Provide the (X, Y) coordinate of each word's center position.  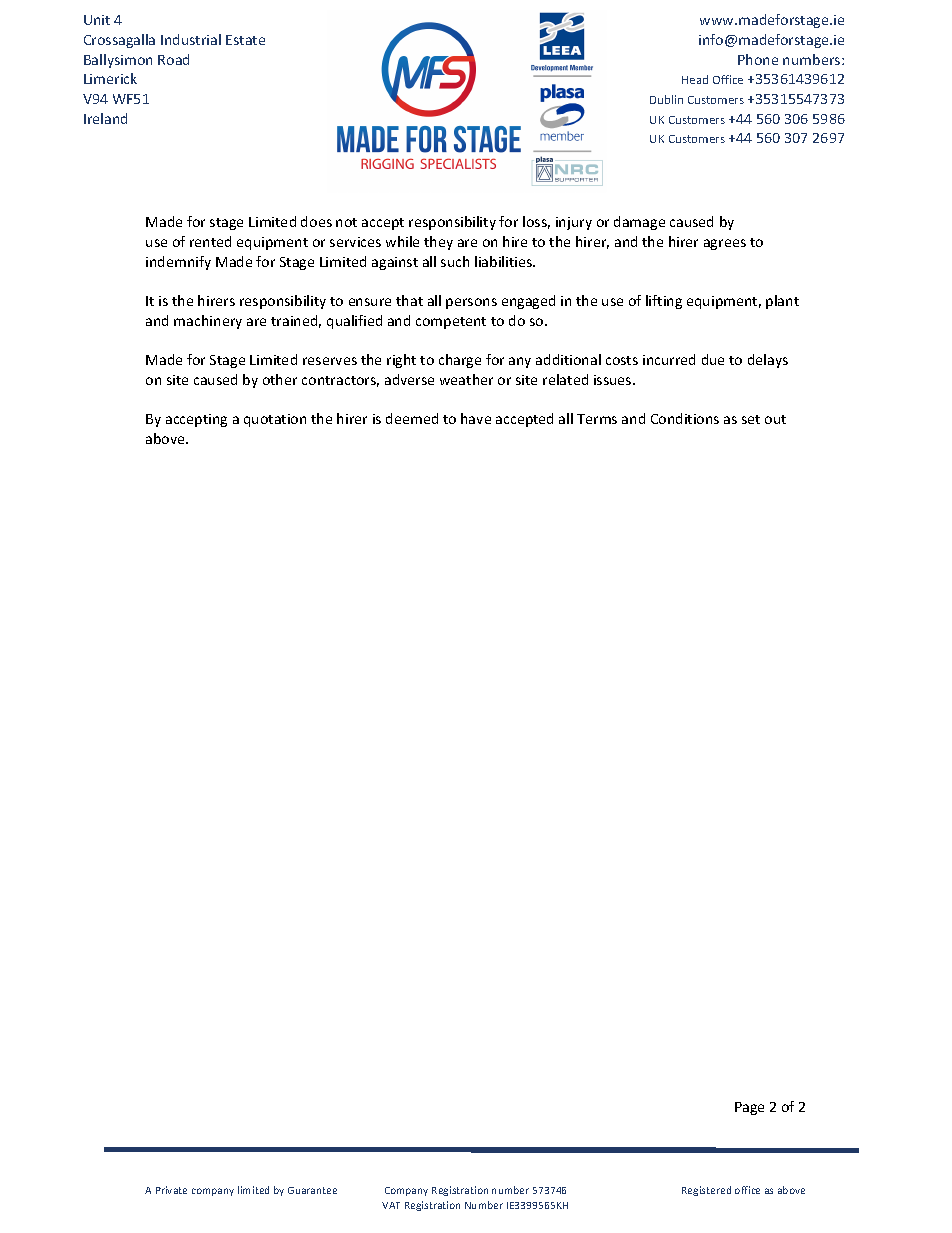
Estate (245, 40)
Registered (706, 1191)
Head (695, 79)
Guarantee (312, 1190)
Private (171, 1190)
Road (173, 59)
